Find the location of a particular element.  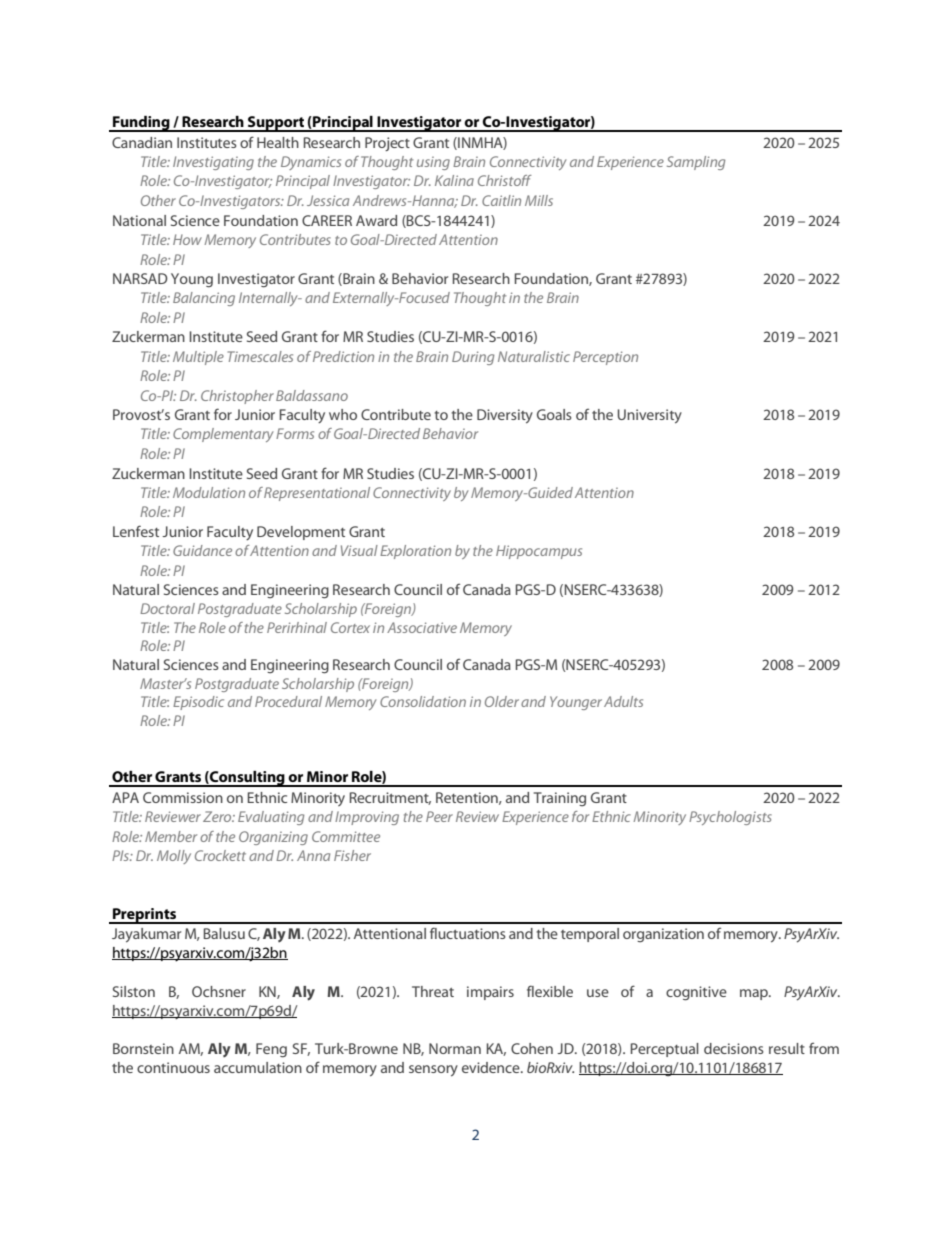

Norman is located at coordinates (455, 1048).
